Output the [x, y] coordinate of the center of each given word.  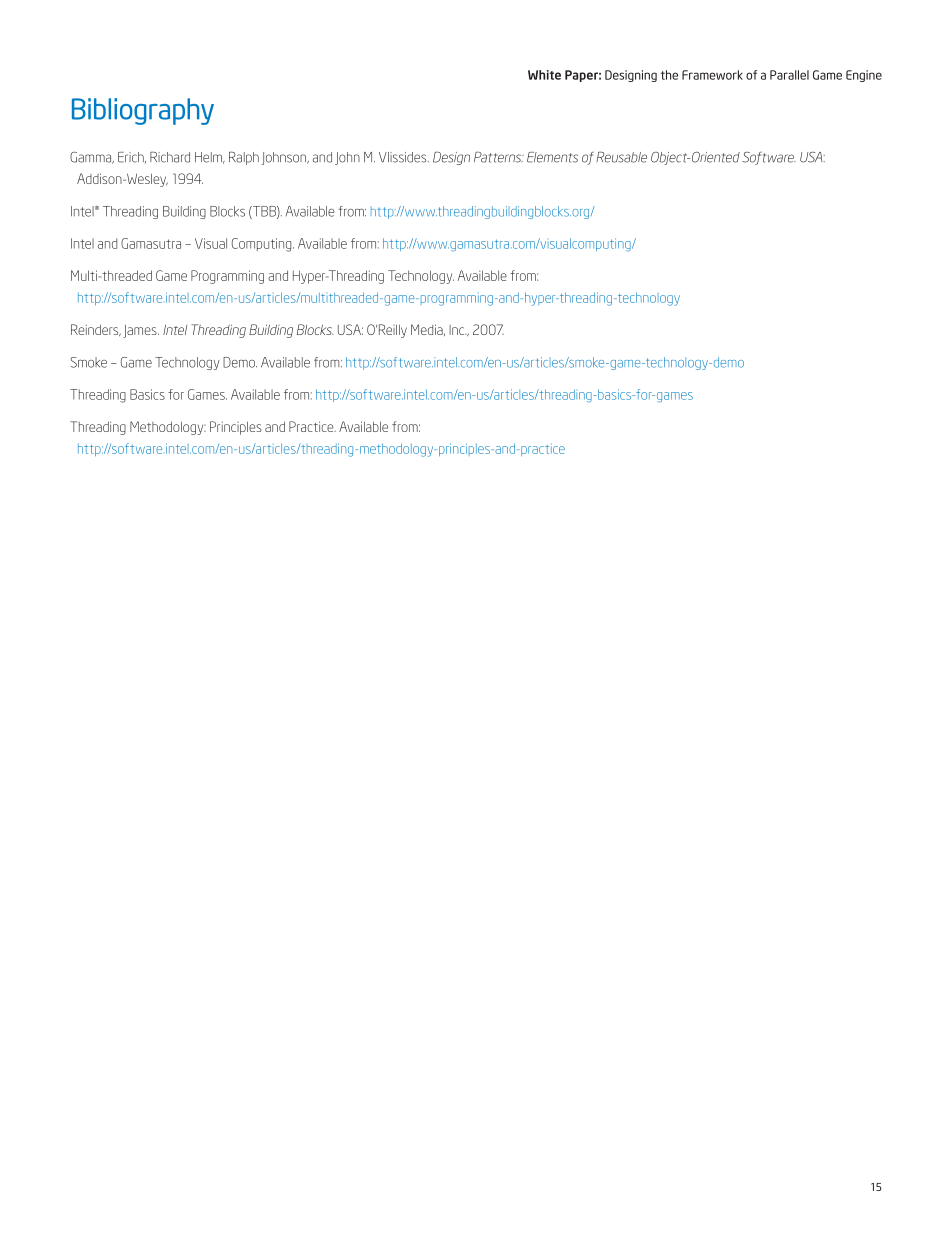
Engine [864, 76]
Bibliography [143, 111]
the [669, 75]
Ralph [244, 158]
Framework [712, 75]
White [544, 75]
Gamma [92, 158]
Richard [170, 157]
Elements [552, 157]
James [141, 331]
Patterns [499, 157]
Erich [132, 157]
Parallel [789, 75]
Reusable [621, 157]
